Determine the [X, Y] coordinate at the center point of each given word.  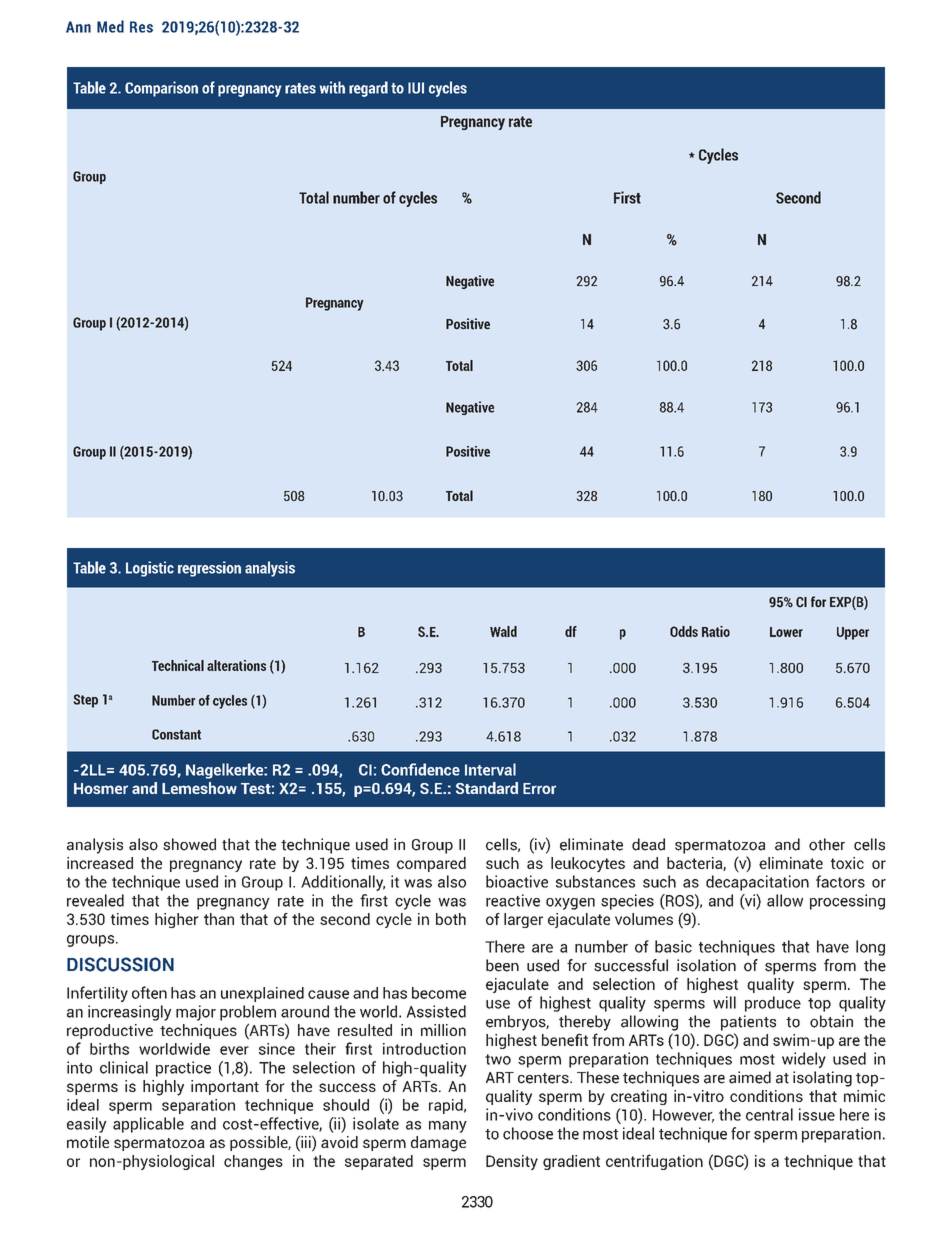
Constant [176, 734]
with [332, 87]
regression [209, 569]
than [219, 919]
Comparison [161, 89]
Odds [684, 631]
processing [847, 902]
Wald [503, 631]
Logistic [150, 569]
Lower [786, 632]
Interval [490, 769]
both [451, 919]
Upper [853, 633]
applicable [148, 1125]
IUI [416, 88]
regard [368, 89]
